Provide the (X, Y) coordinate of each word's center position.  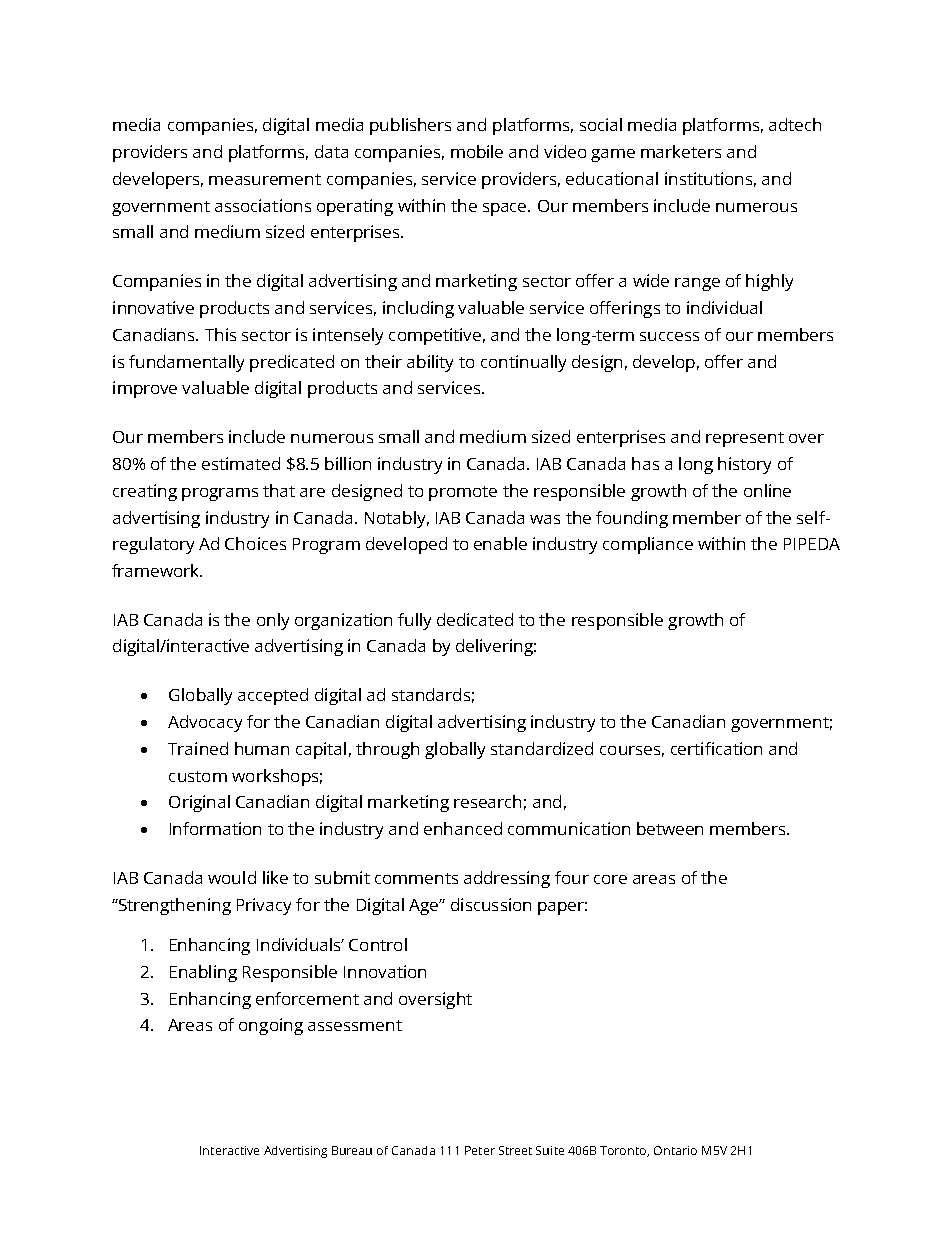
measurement (265, 179)
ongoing (271, 1026)
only (273, 621)
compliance (648, 545)
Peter (480, 1150)
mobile (477, 151)
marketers (681, 151)
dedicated (475, 619)
